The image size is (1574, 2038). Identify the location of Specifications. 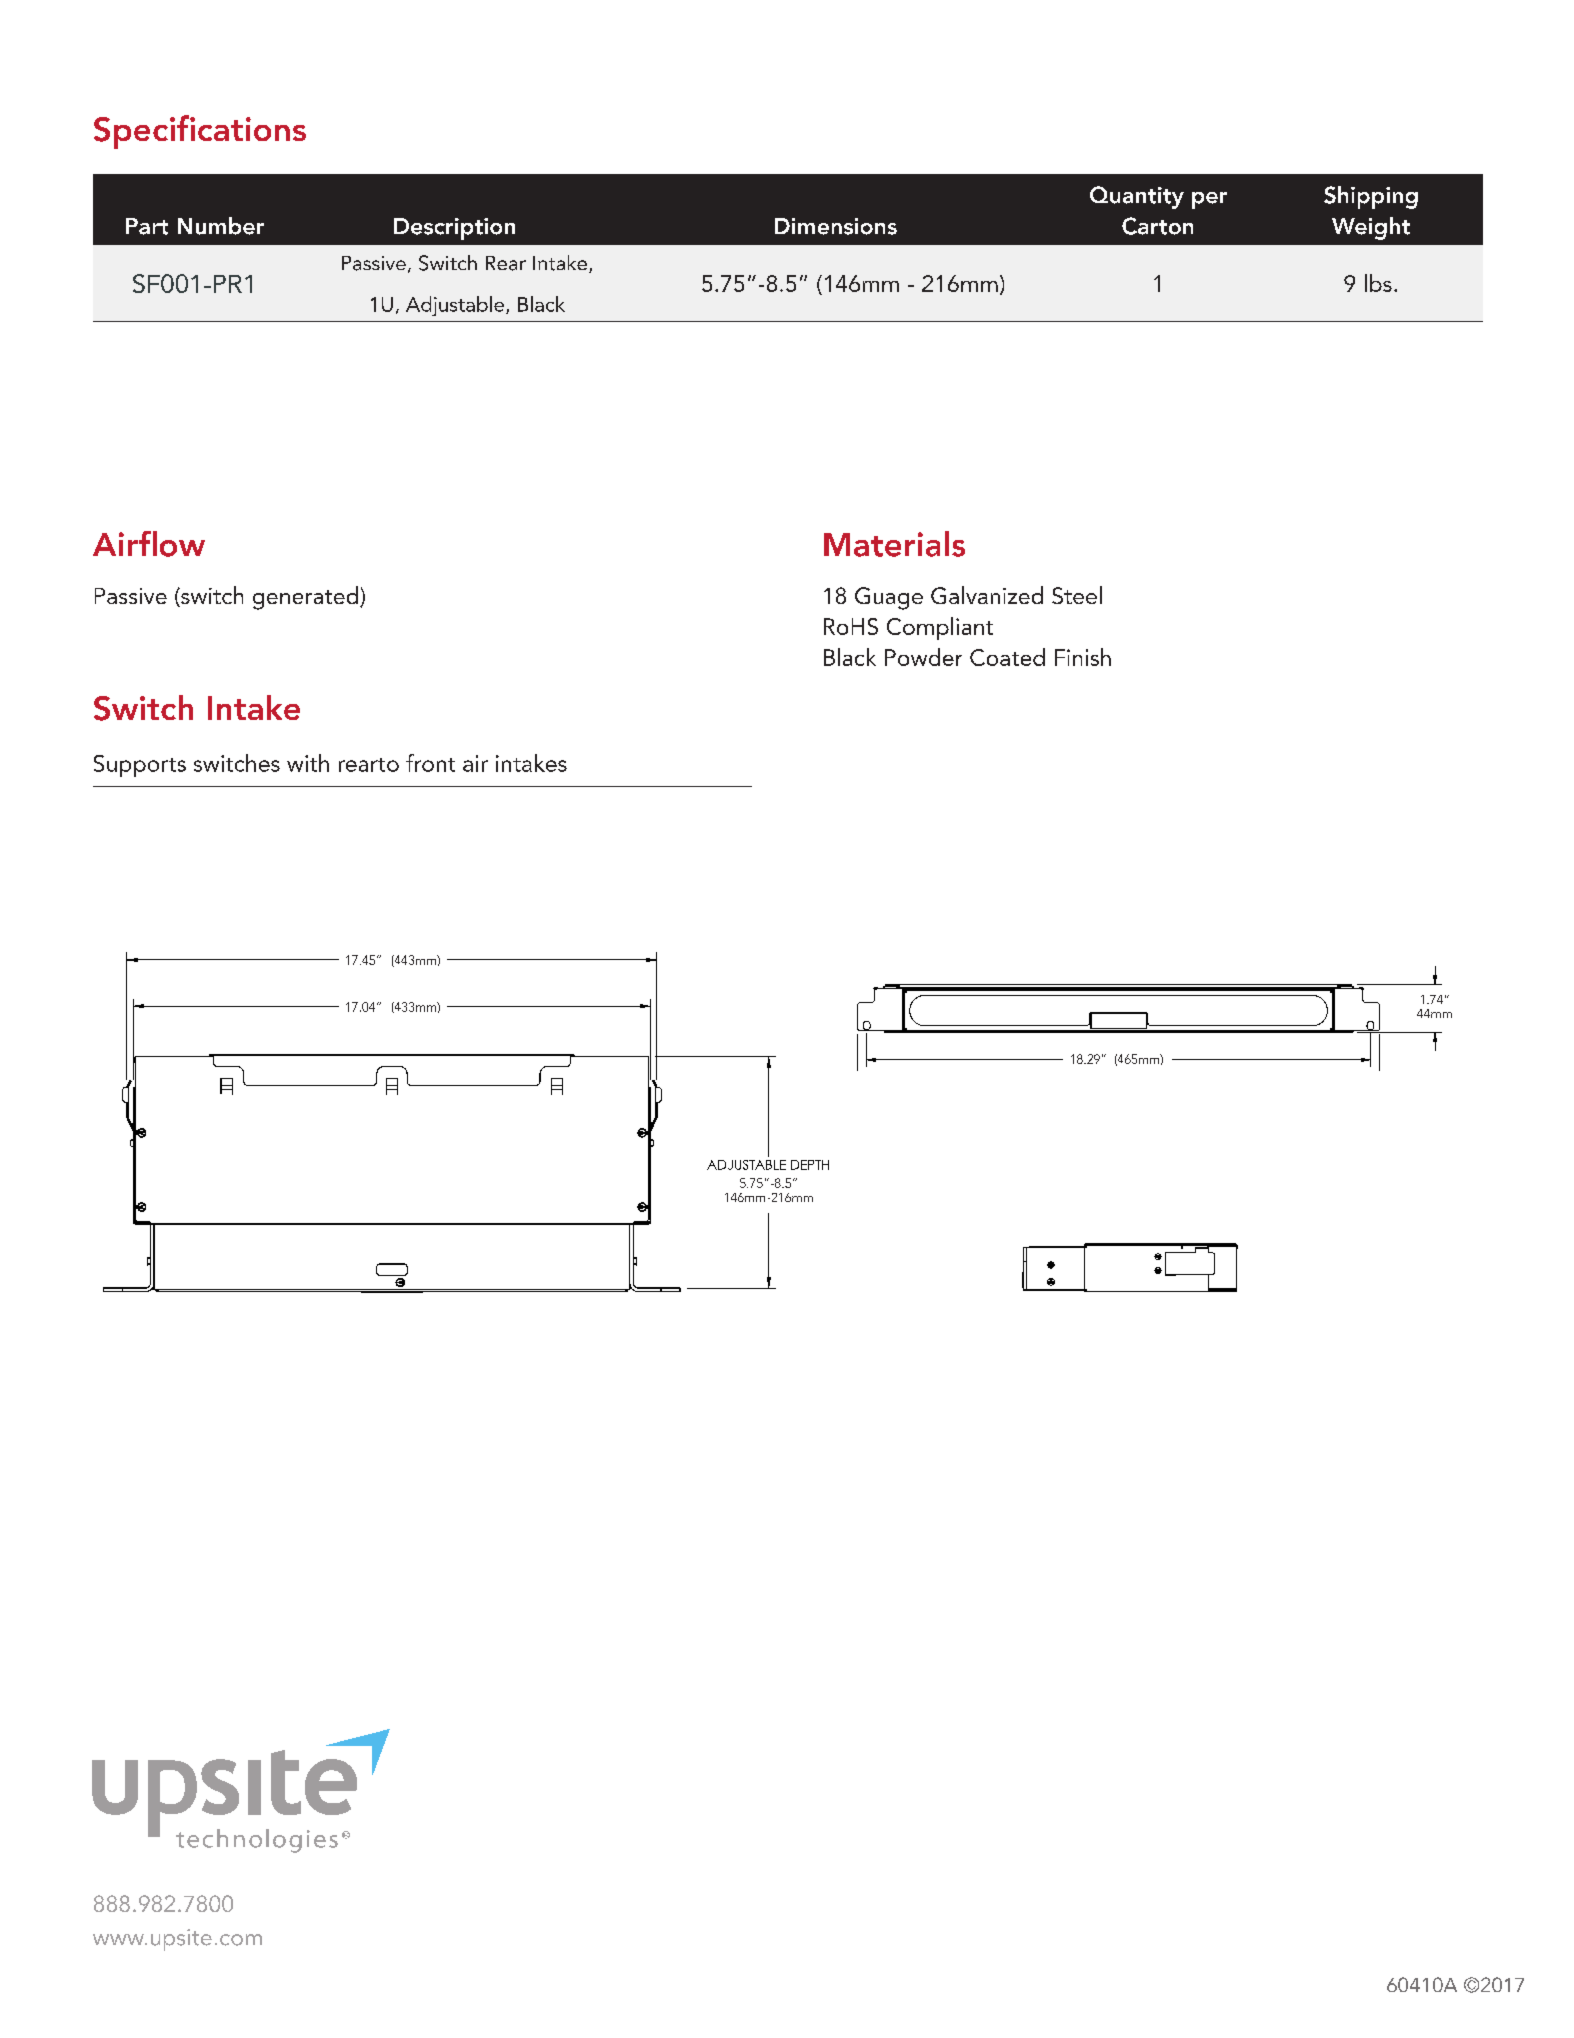
(200, 132).
